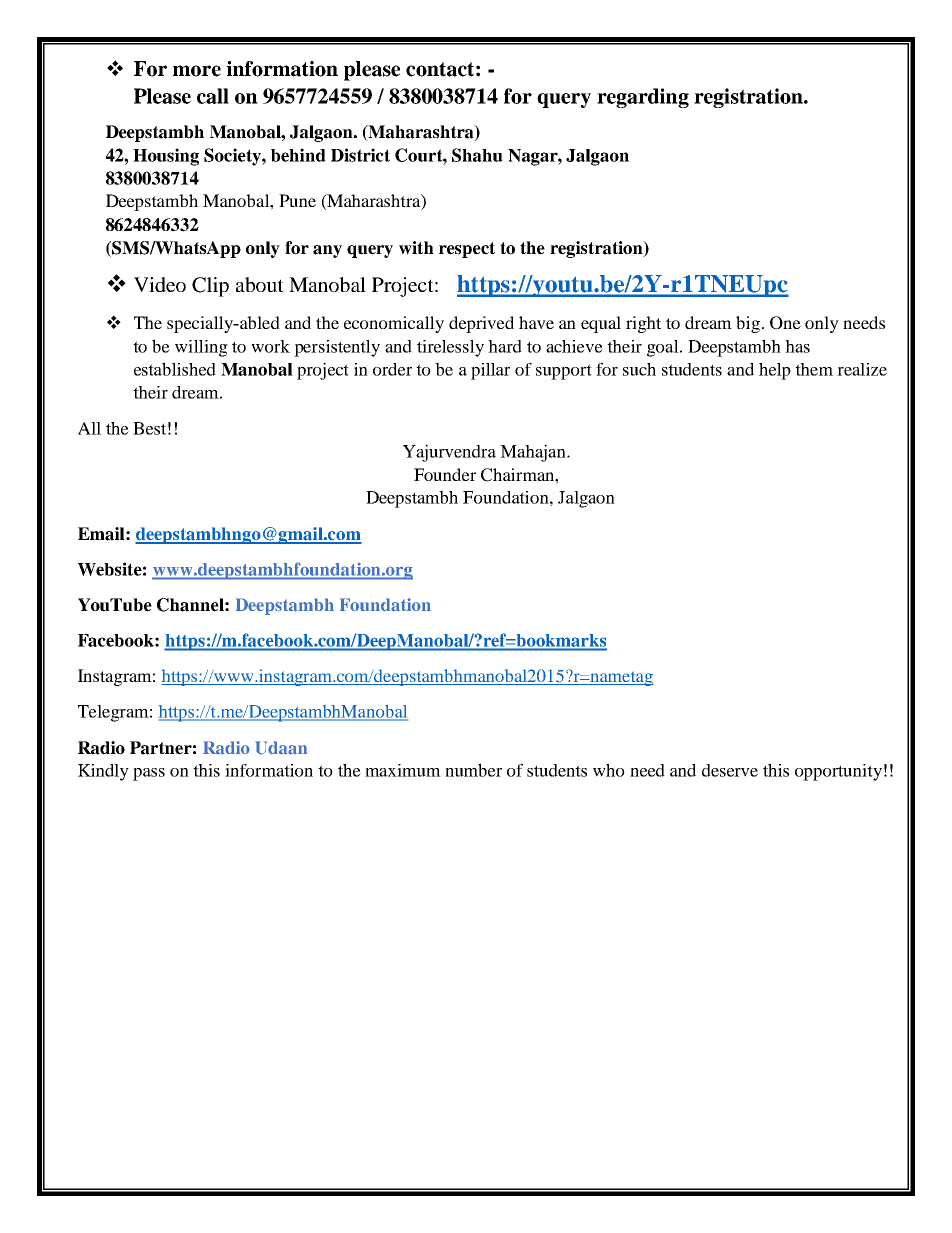 This page has width=952, height=1233. What do you see at coordinates (473, 770) in the page?
I see `number` at bounding box center [473, 770].
